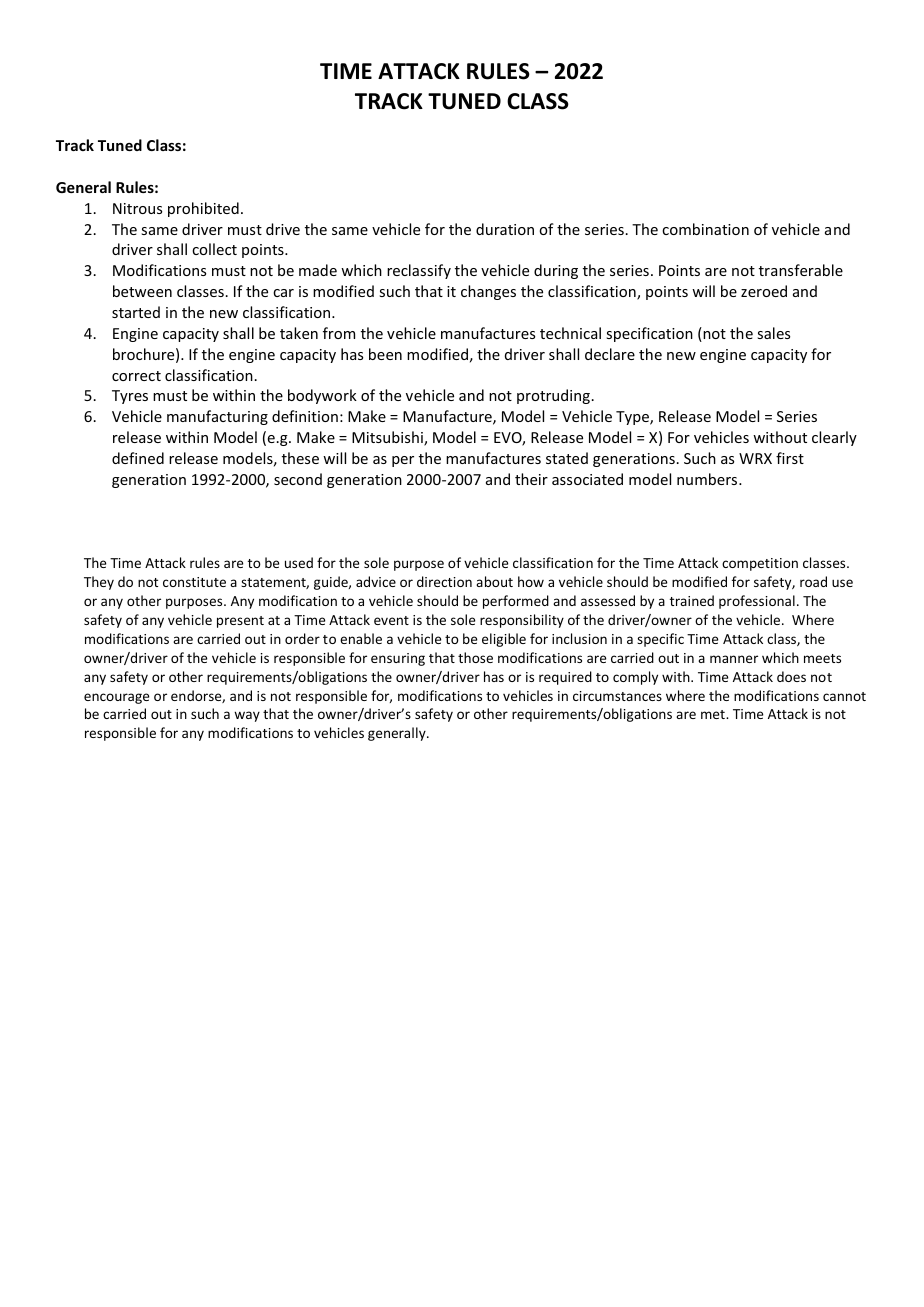  I want to click on competition, so click(760, 564).
